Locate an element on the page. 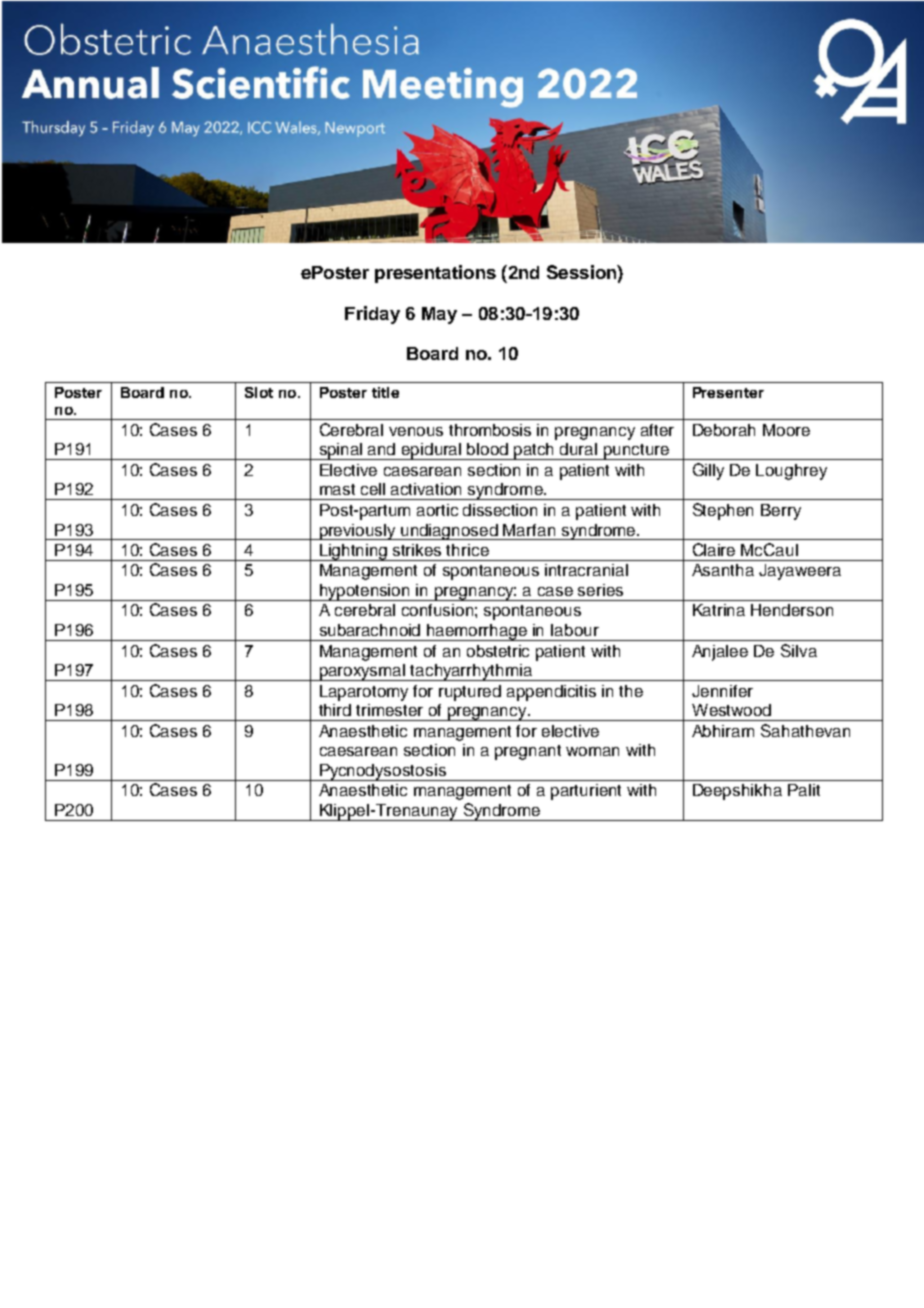 Image resolution: width=924 pixels, height=1308 pixels. hypotension is located at coordinates (365, 592).
